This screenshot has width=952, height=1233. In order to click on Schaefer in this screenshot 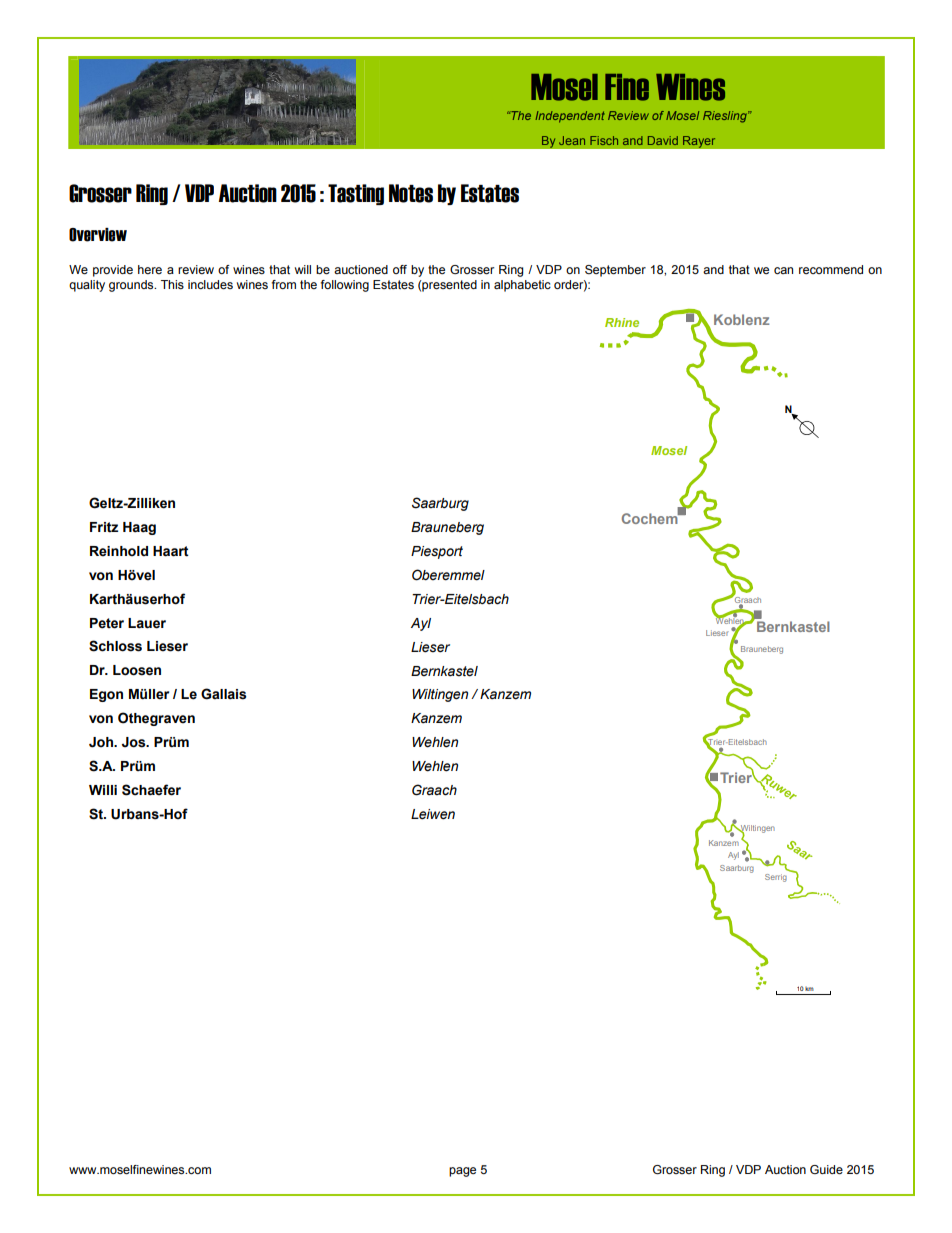, I will do `click(151, 790)`.
